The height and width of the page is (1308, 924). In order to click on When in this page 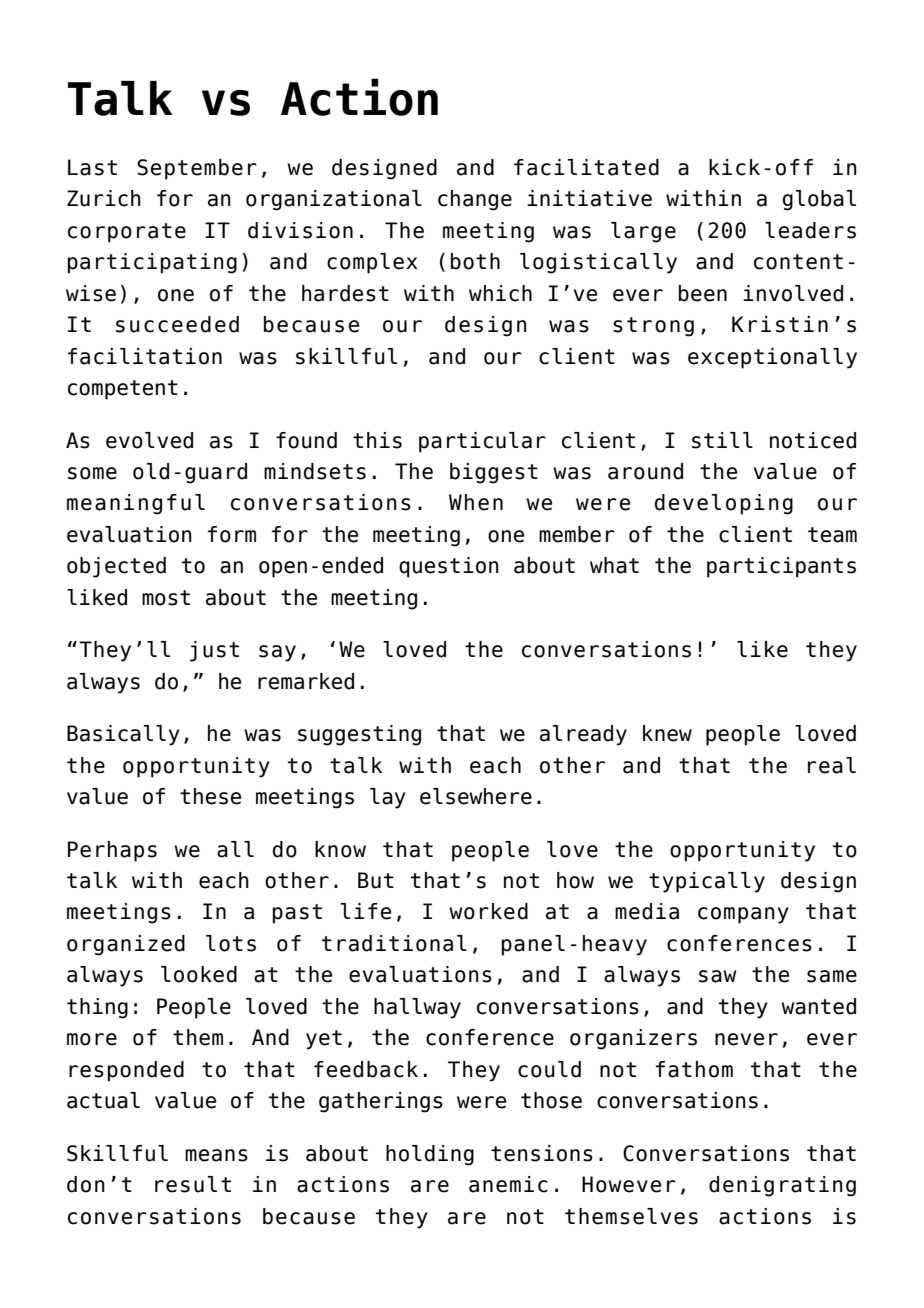, I will do `click(476, 502)`.
